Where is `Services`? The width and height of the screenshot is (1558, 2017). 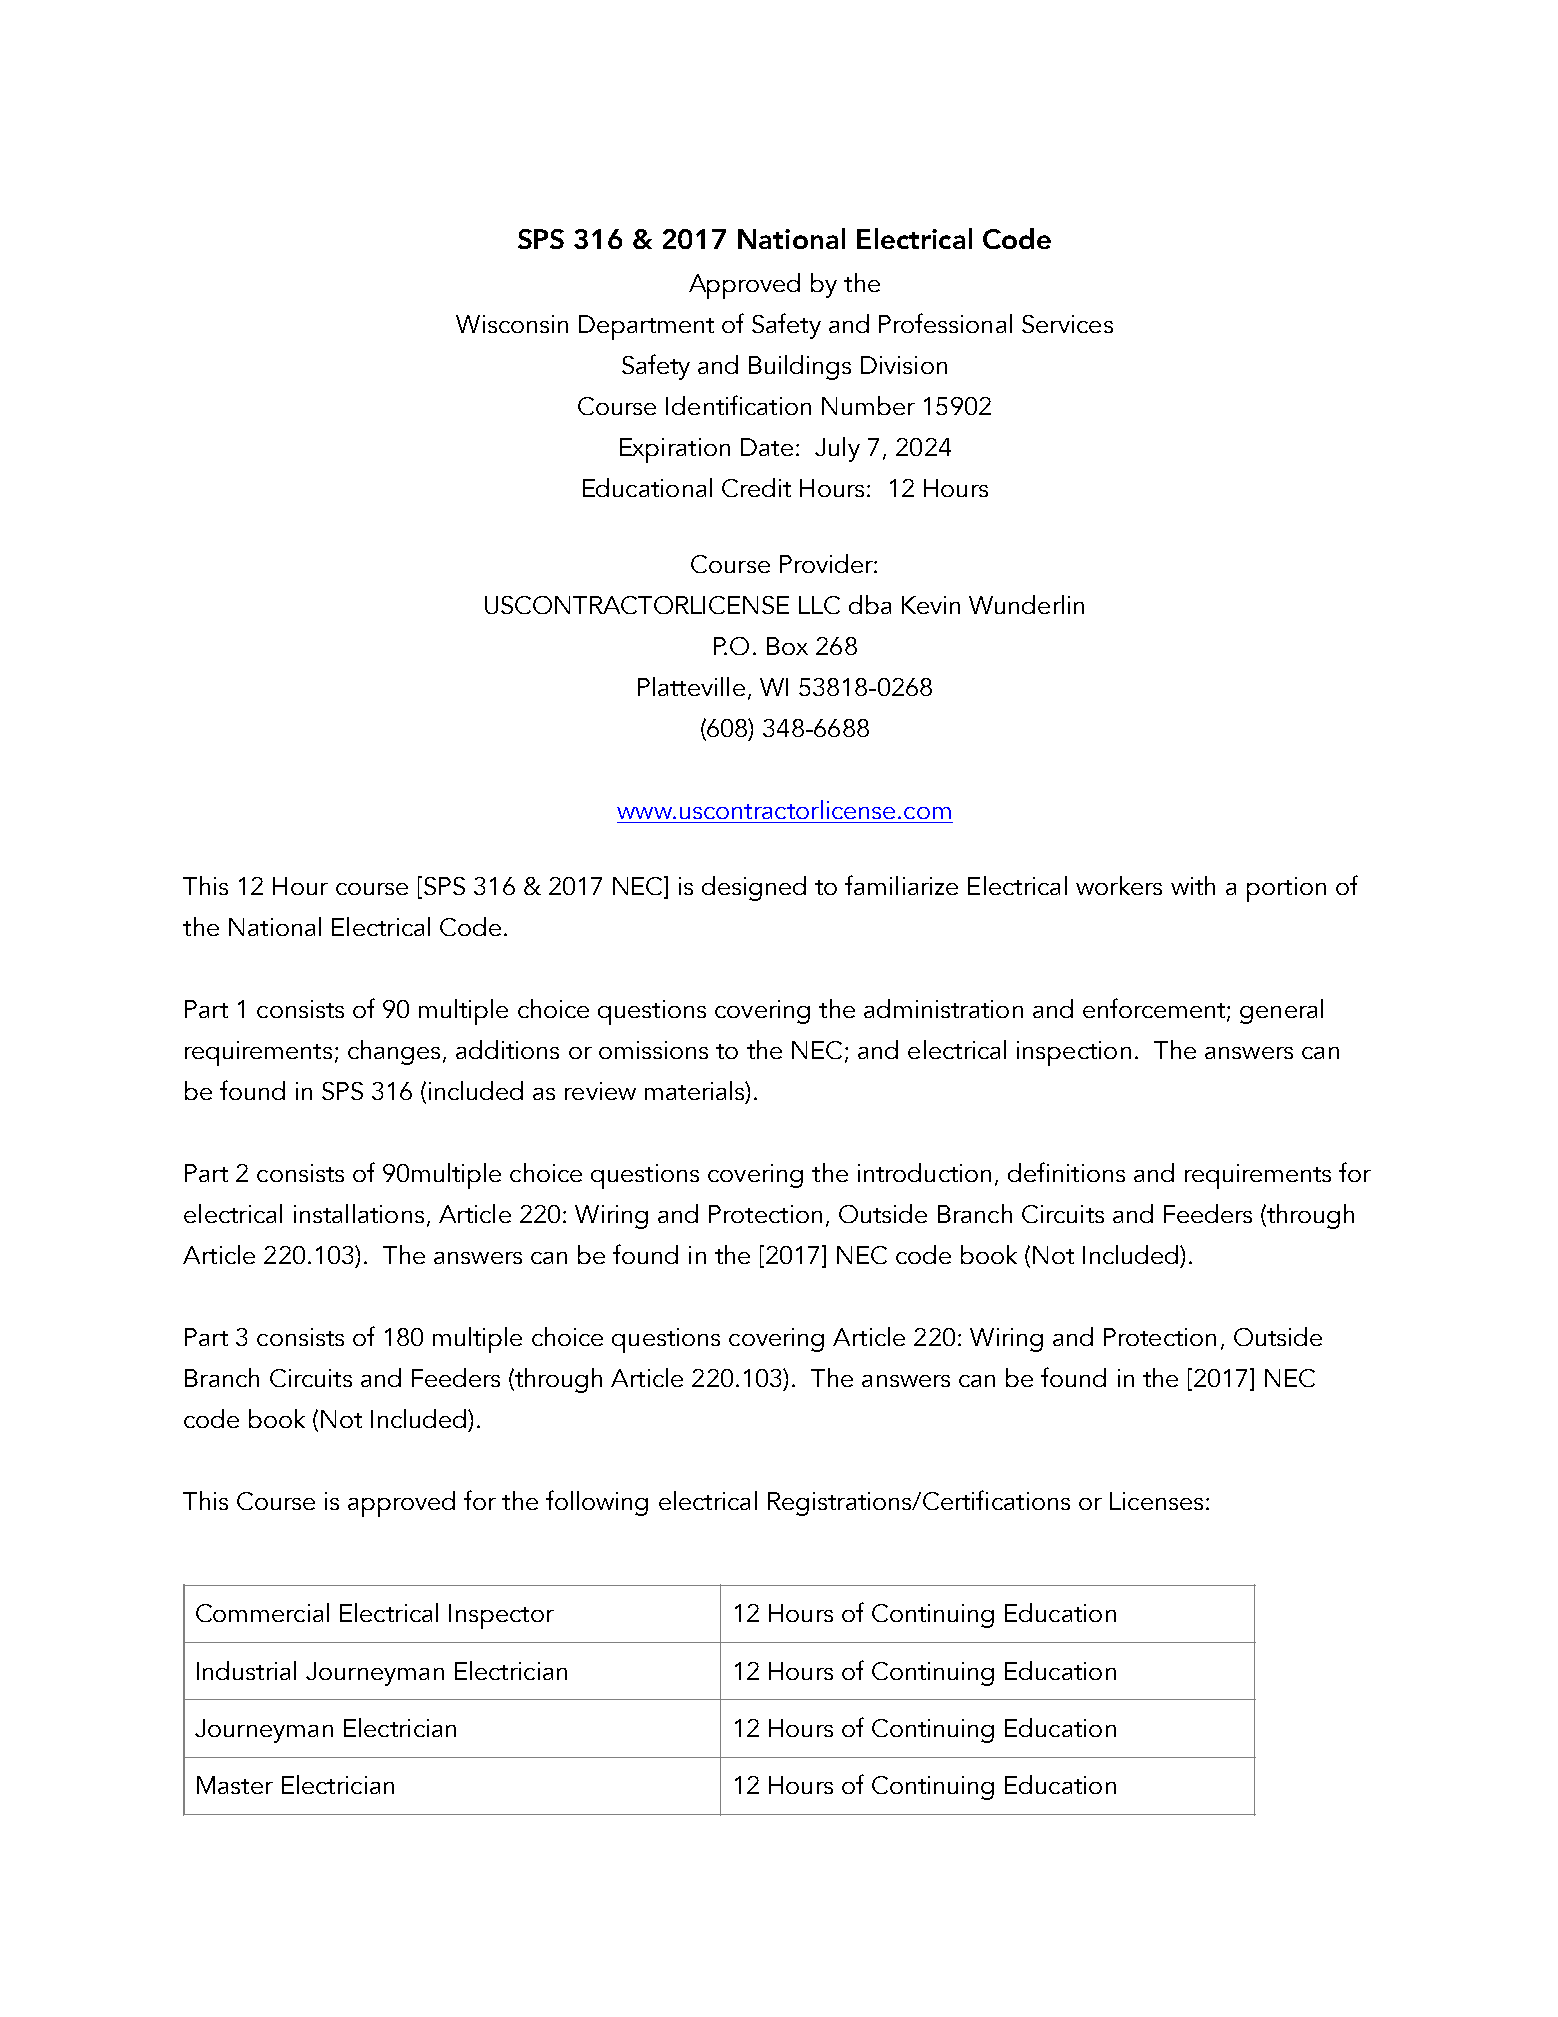
Services is located at coordinates (1067, 324).
